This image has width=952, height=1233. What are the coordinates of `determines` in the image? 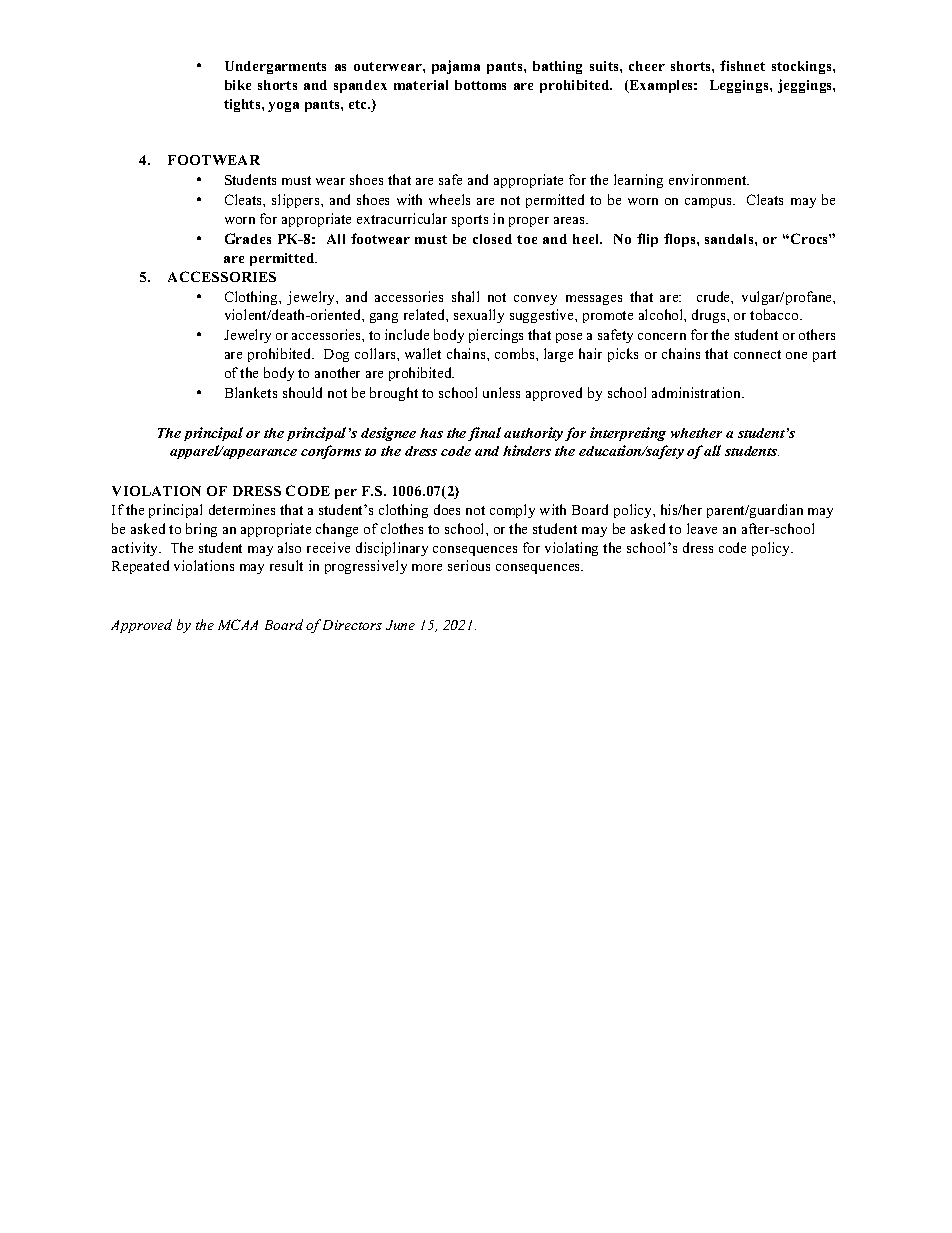 It's located at (242, 509).
